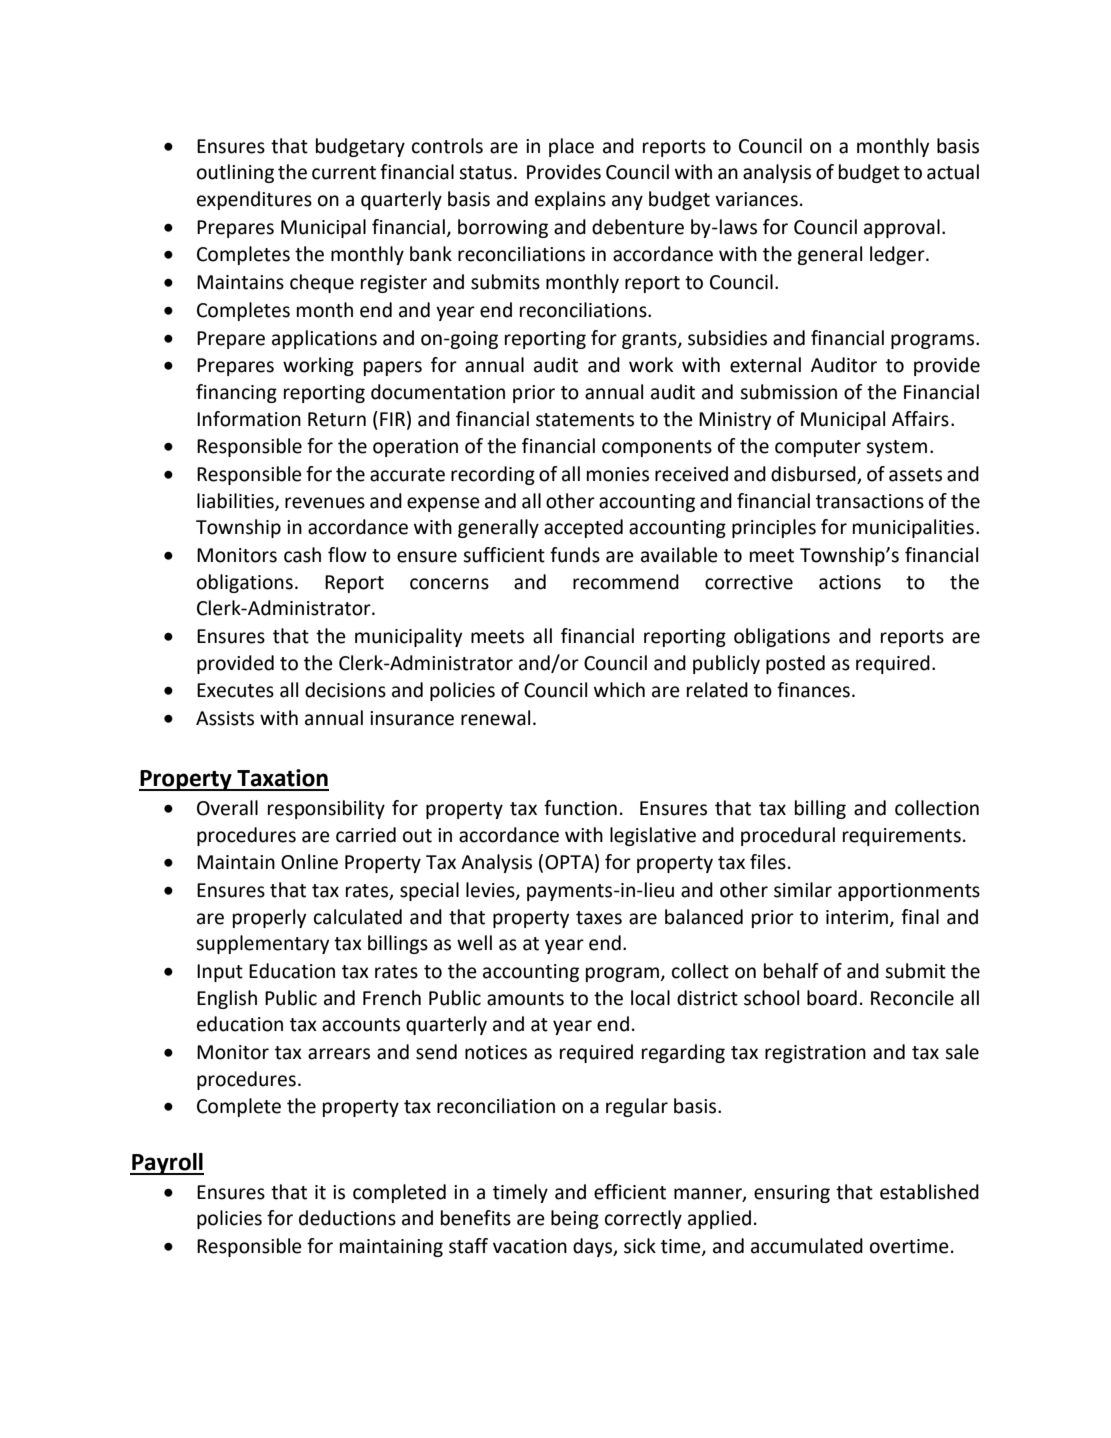 This page has width=1111, height=1438. I want to click on being, so click(575, 1219).
